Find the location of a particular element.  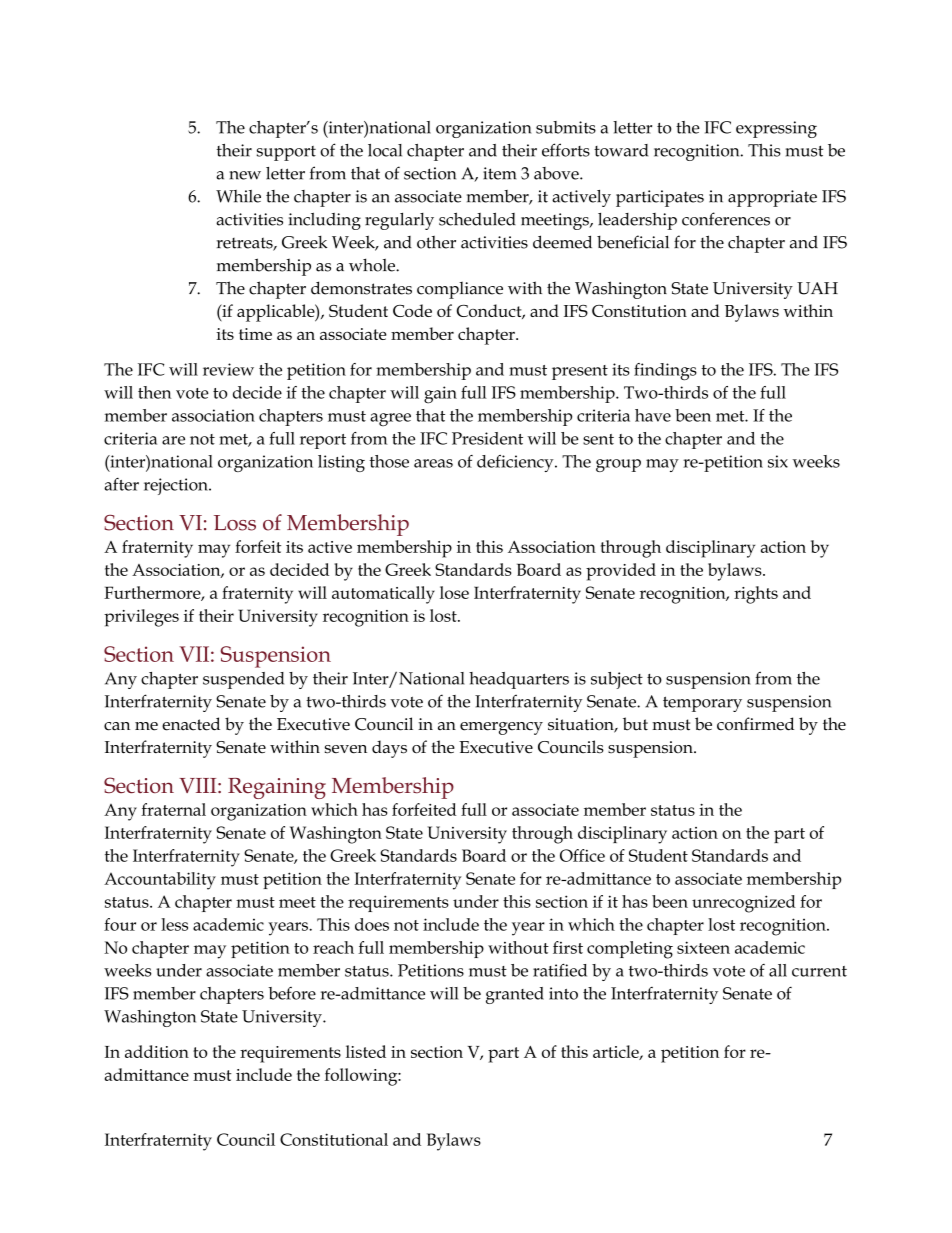

new is located at coordinates (245, 175).
